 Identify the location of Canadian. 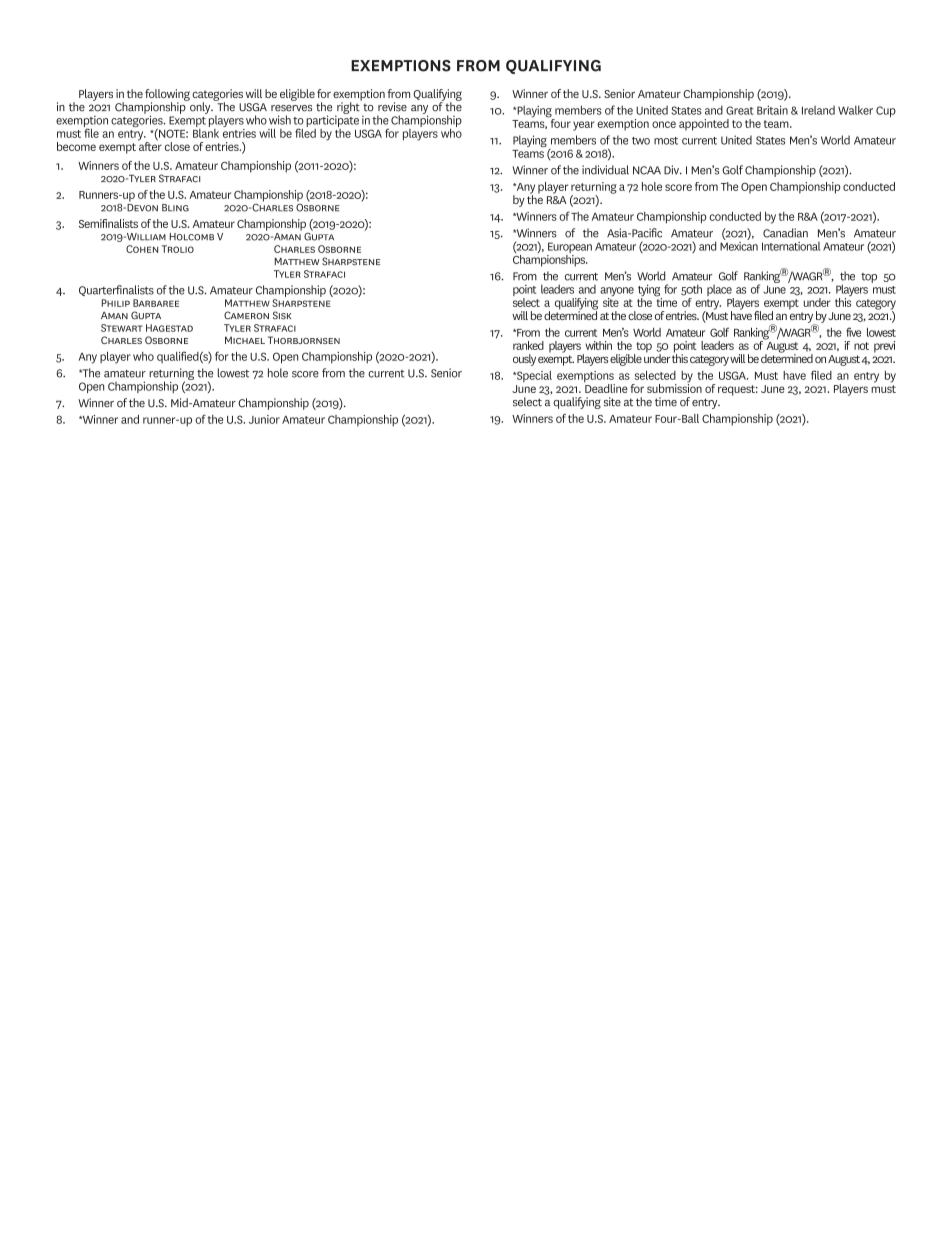
(785, 233).
